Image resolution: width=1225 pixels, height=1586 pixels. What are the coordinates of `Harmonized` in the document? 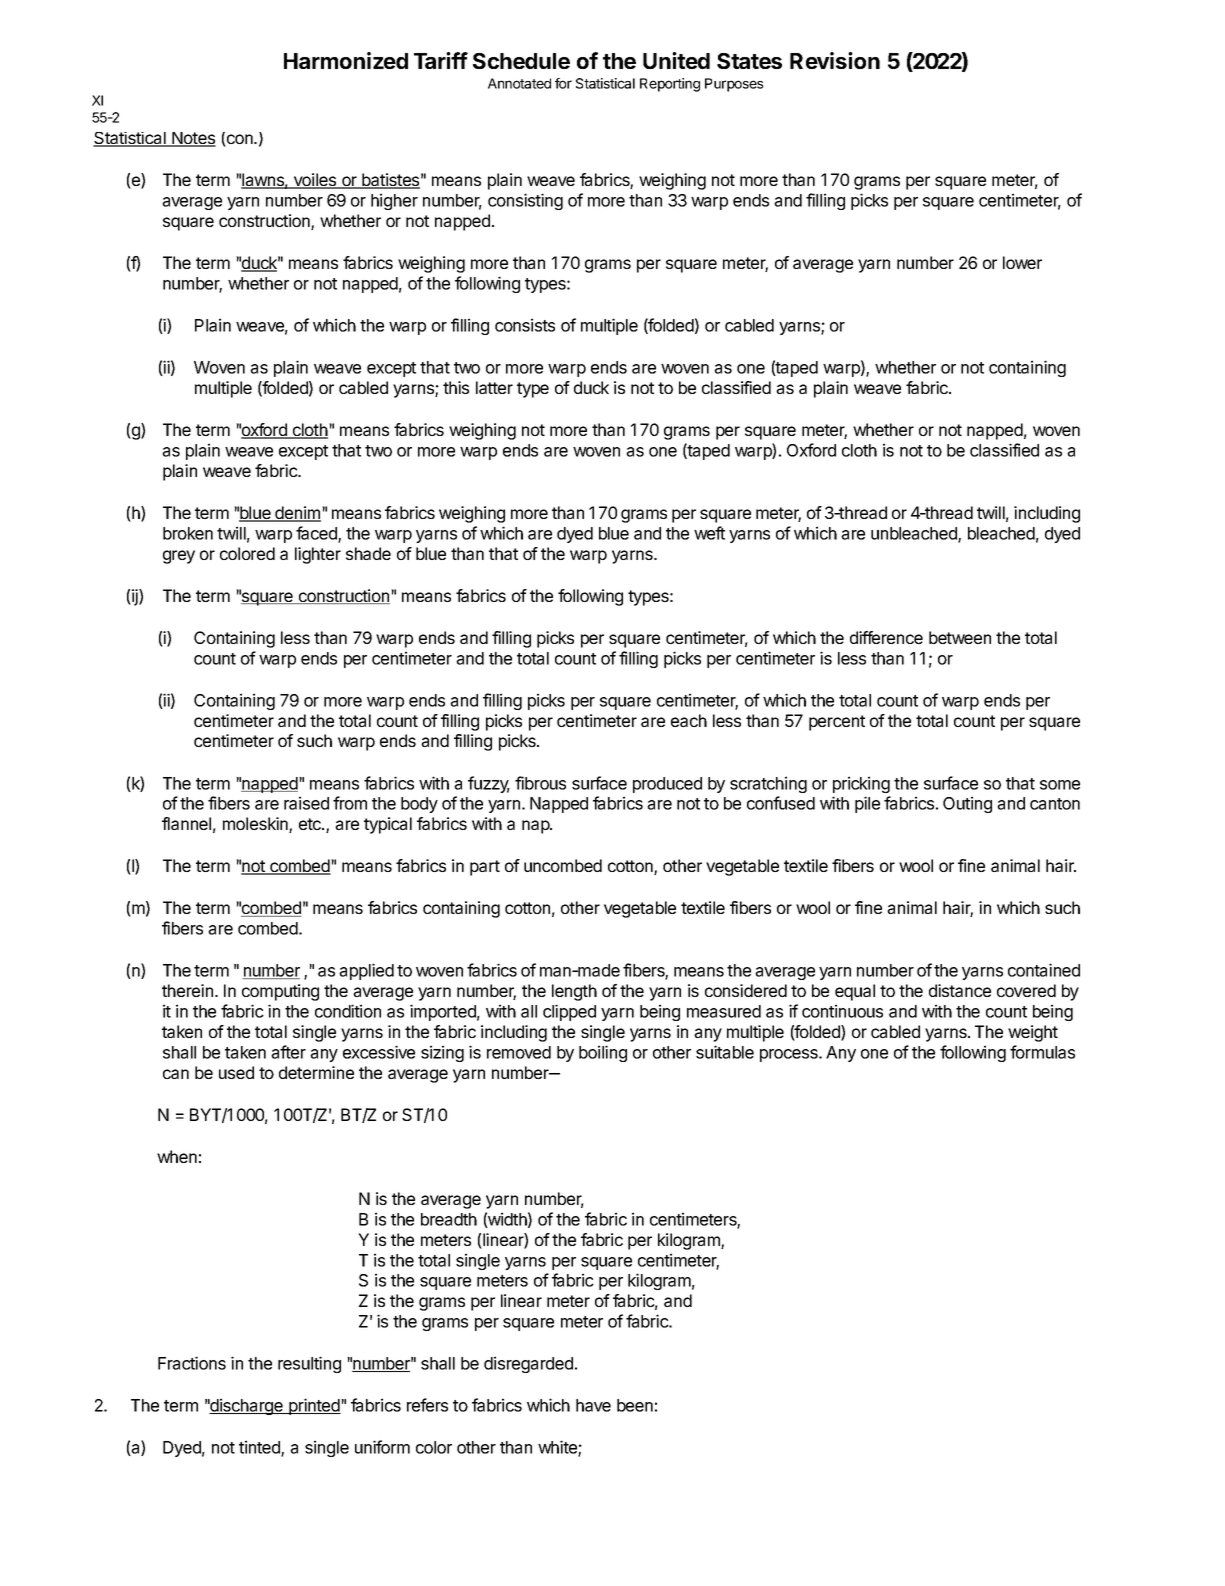 It's located at (346, 60).
